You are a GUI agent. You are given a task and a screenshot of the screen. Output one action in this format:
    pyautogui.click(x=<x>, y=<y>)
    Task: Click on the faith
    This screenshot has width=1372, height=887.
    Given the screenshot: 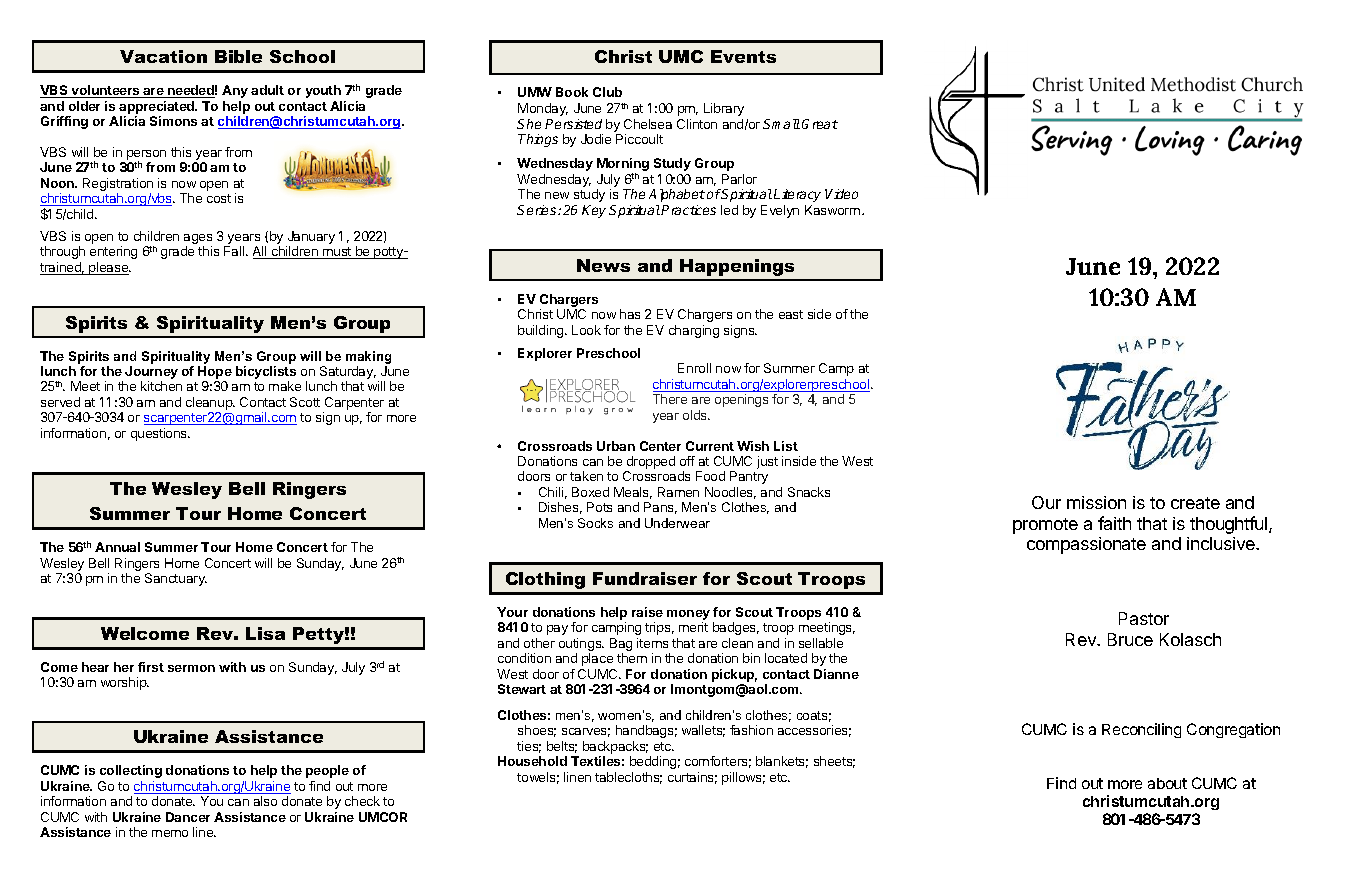 What is the action you would take?
    pyautogui.click(x=1114, y=523)
